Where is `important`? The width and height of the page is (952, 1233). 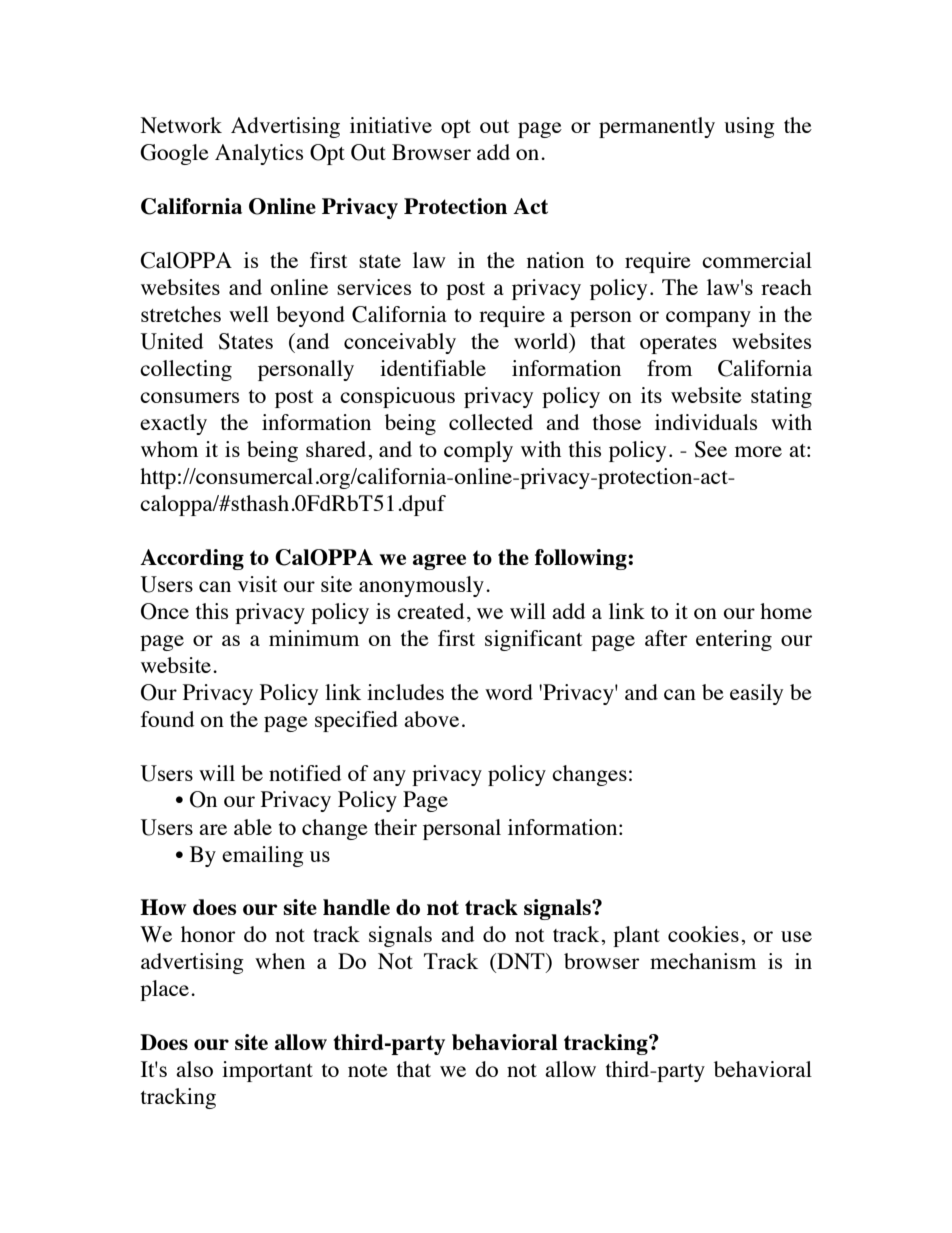 important is located at coordinates (267, 1071).
